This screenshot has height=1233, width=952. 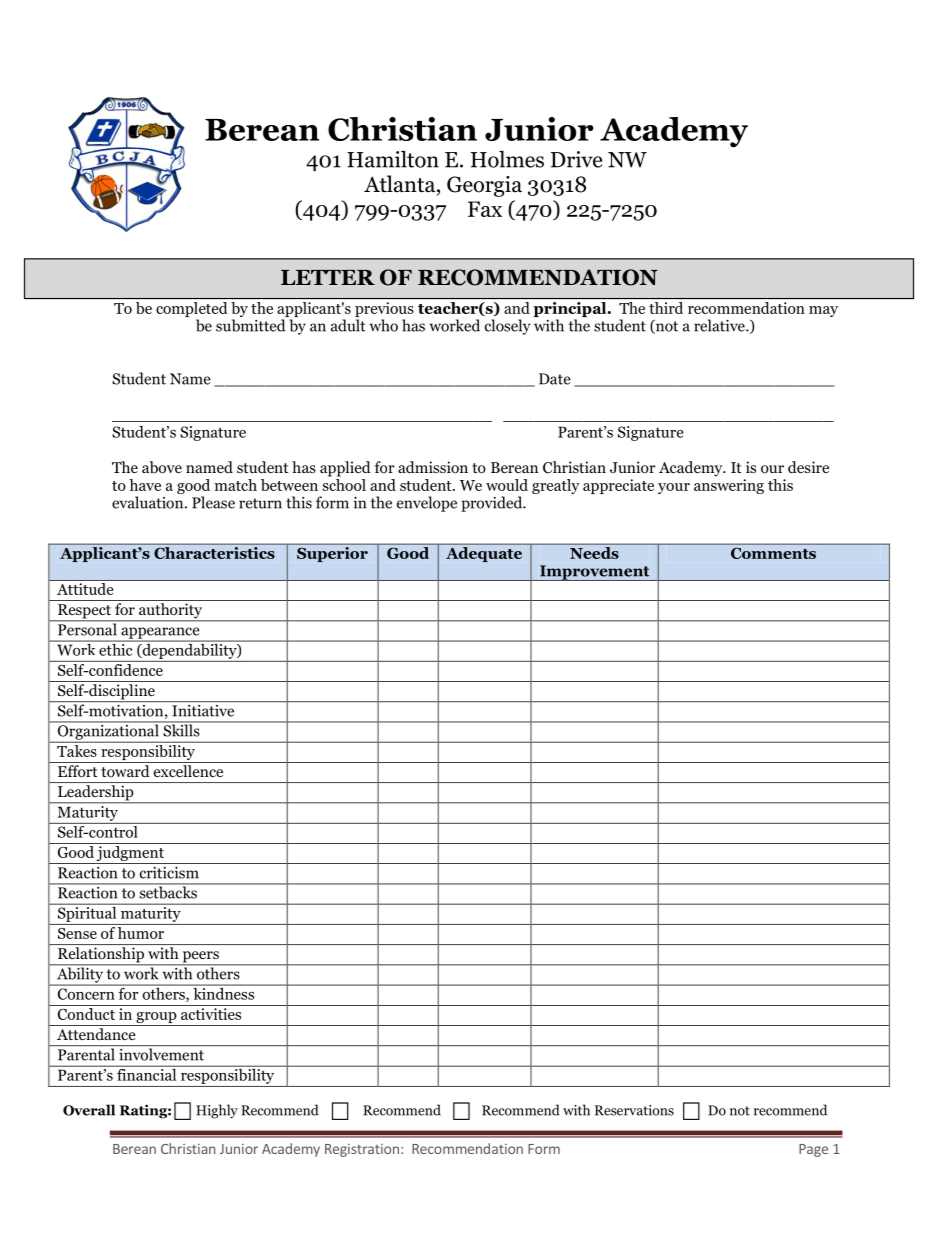 What do you see at coordinates (433, 467) in the screenshot?
I see `admission` at bounding box center [433, 467].
